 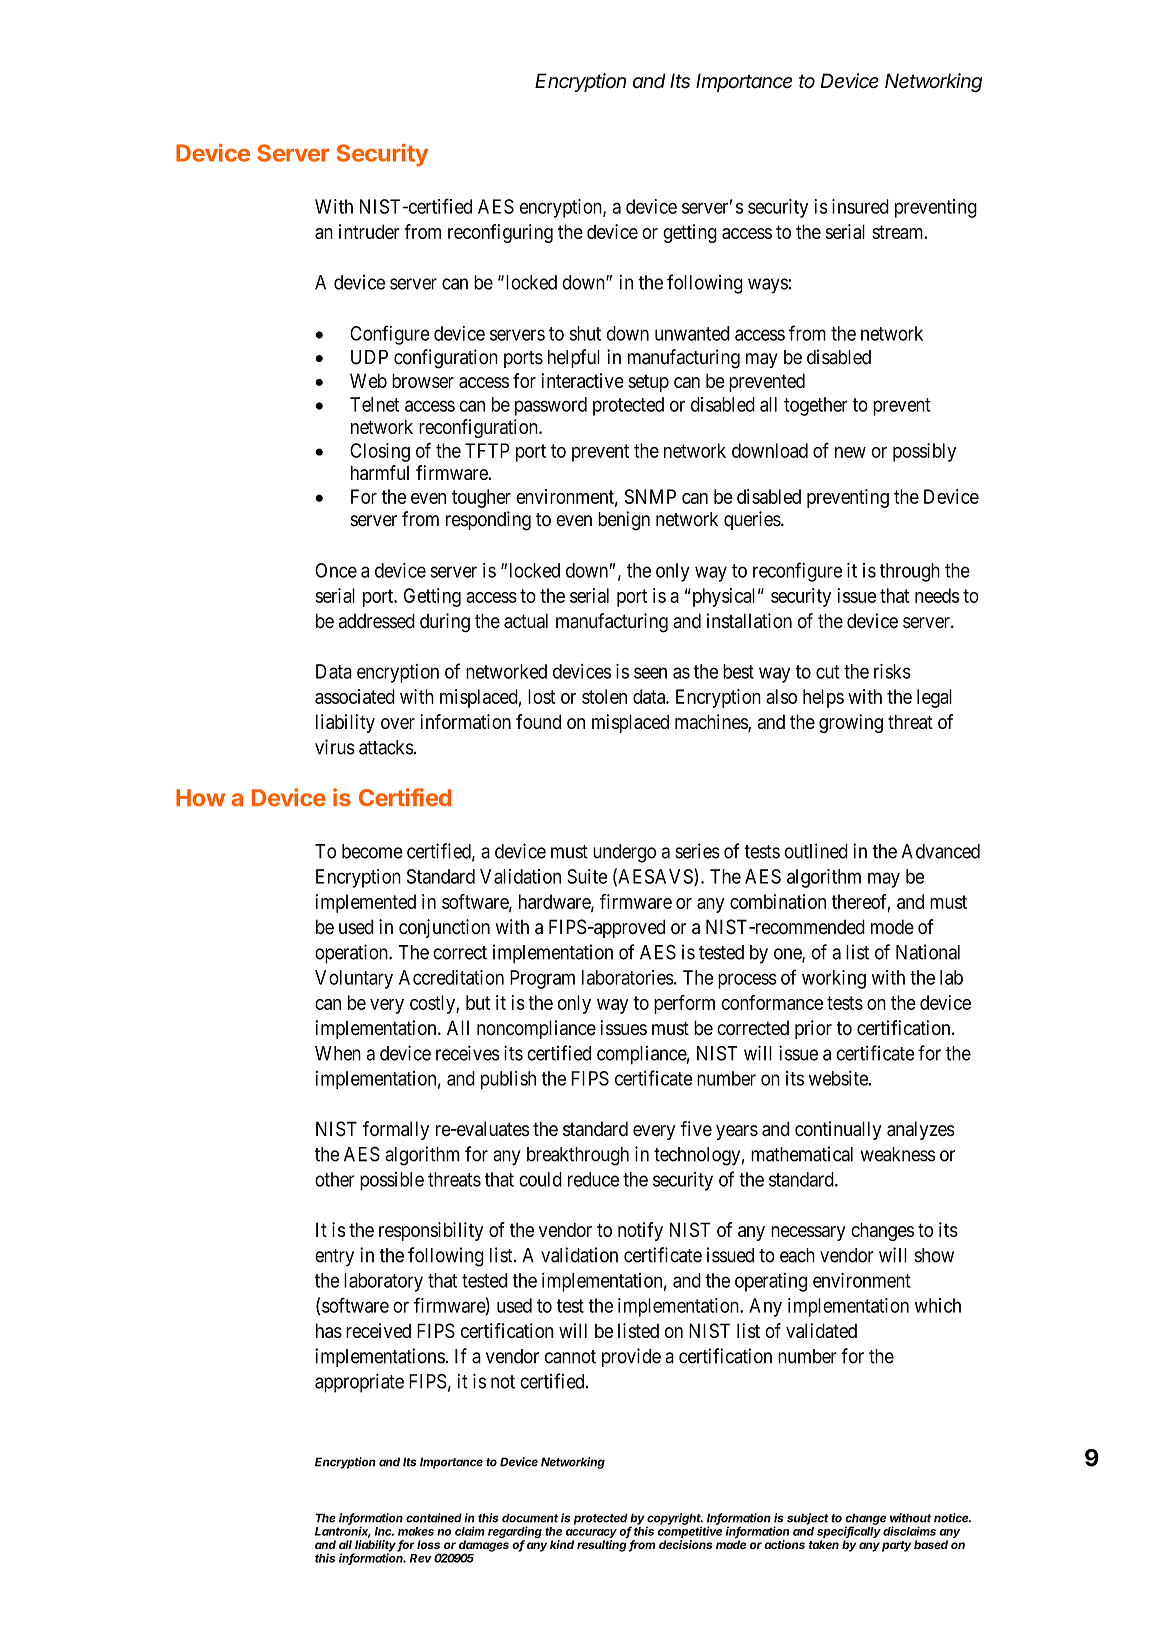 What do you see at coordinates (675, 1520) in the document?
I see `copyright` at bounding box center [675, 1520].
